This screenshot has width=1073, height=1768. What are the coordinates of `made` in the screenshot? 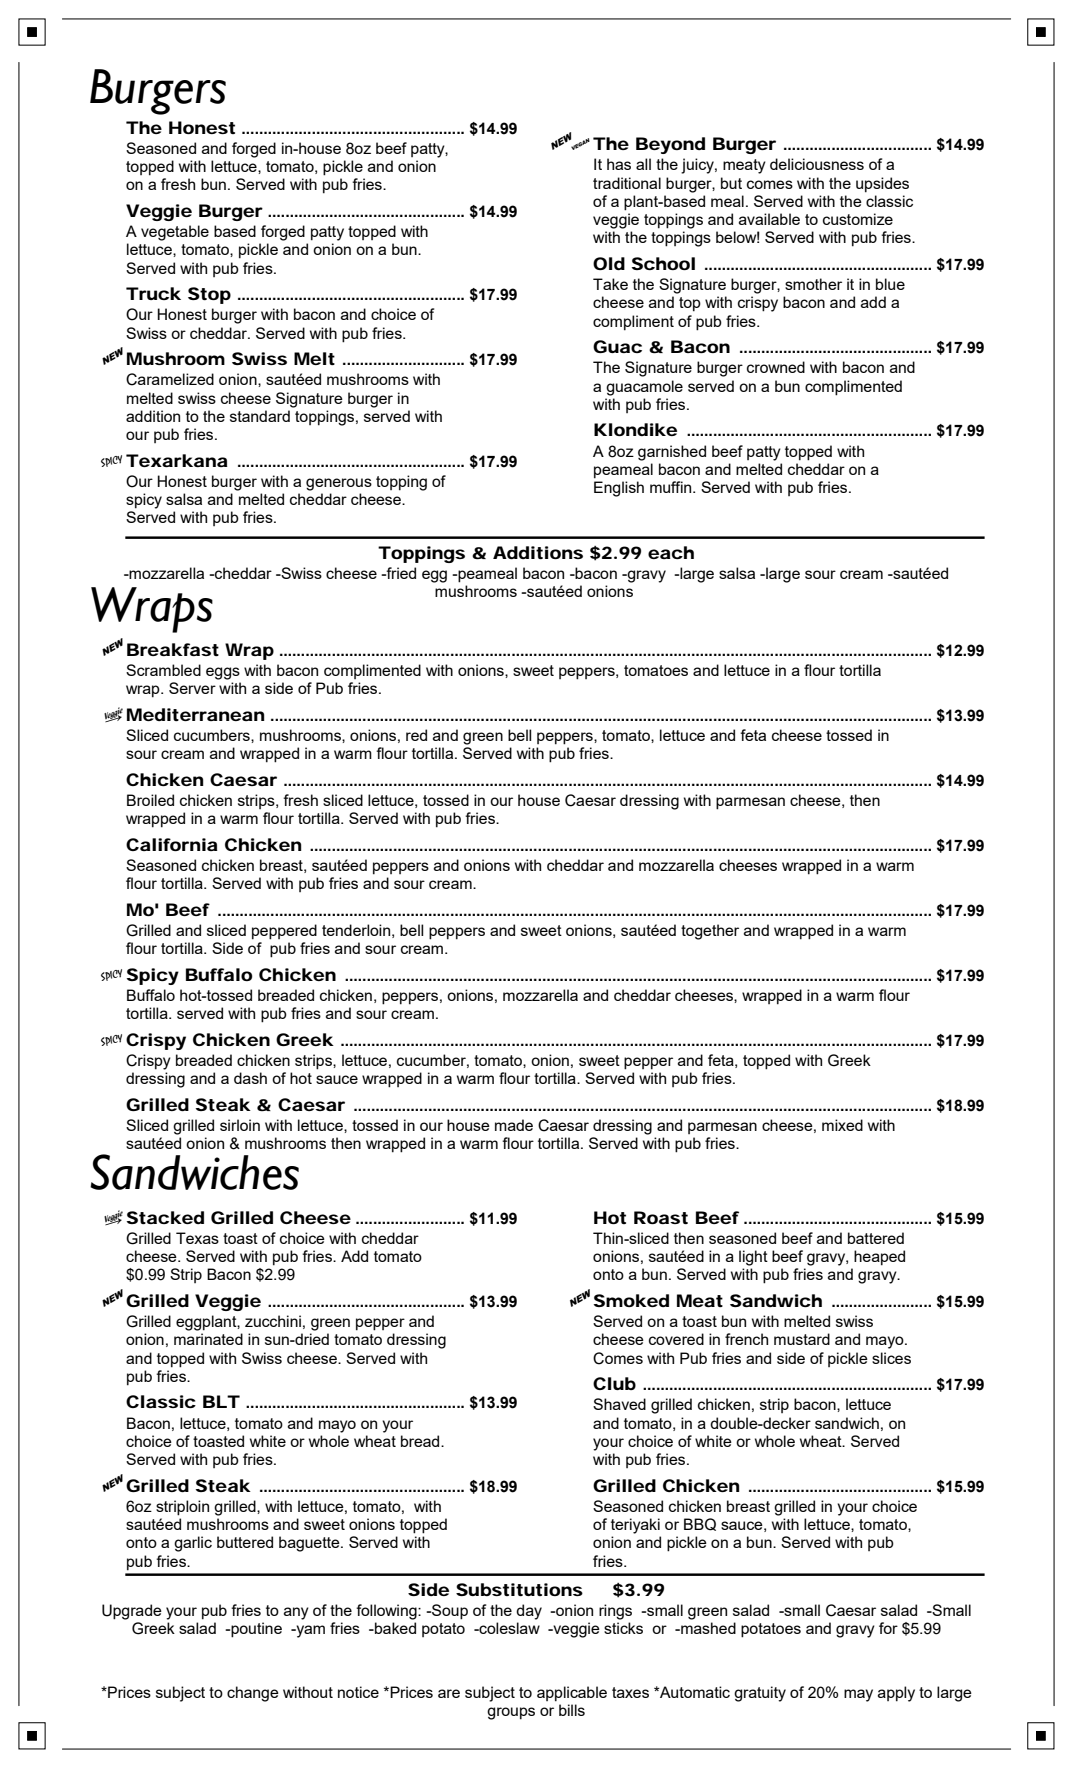 It's located at (514, 1125).
